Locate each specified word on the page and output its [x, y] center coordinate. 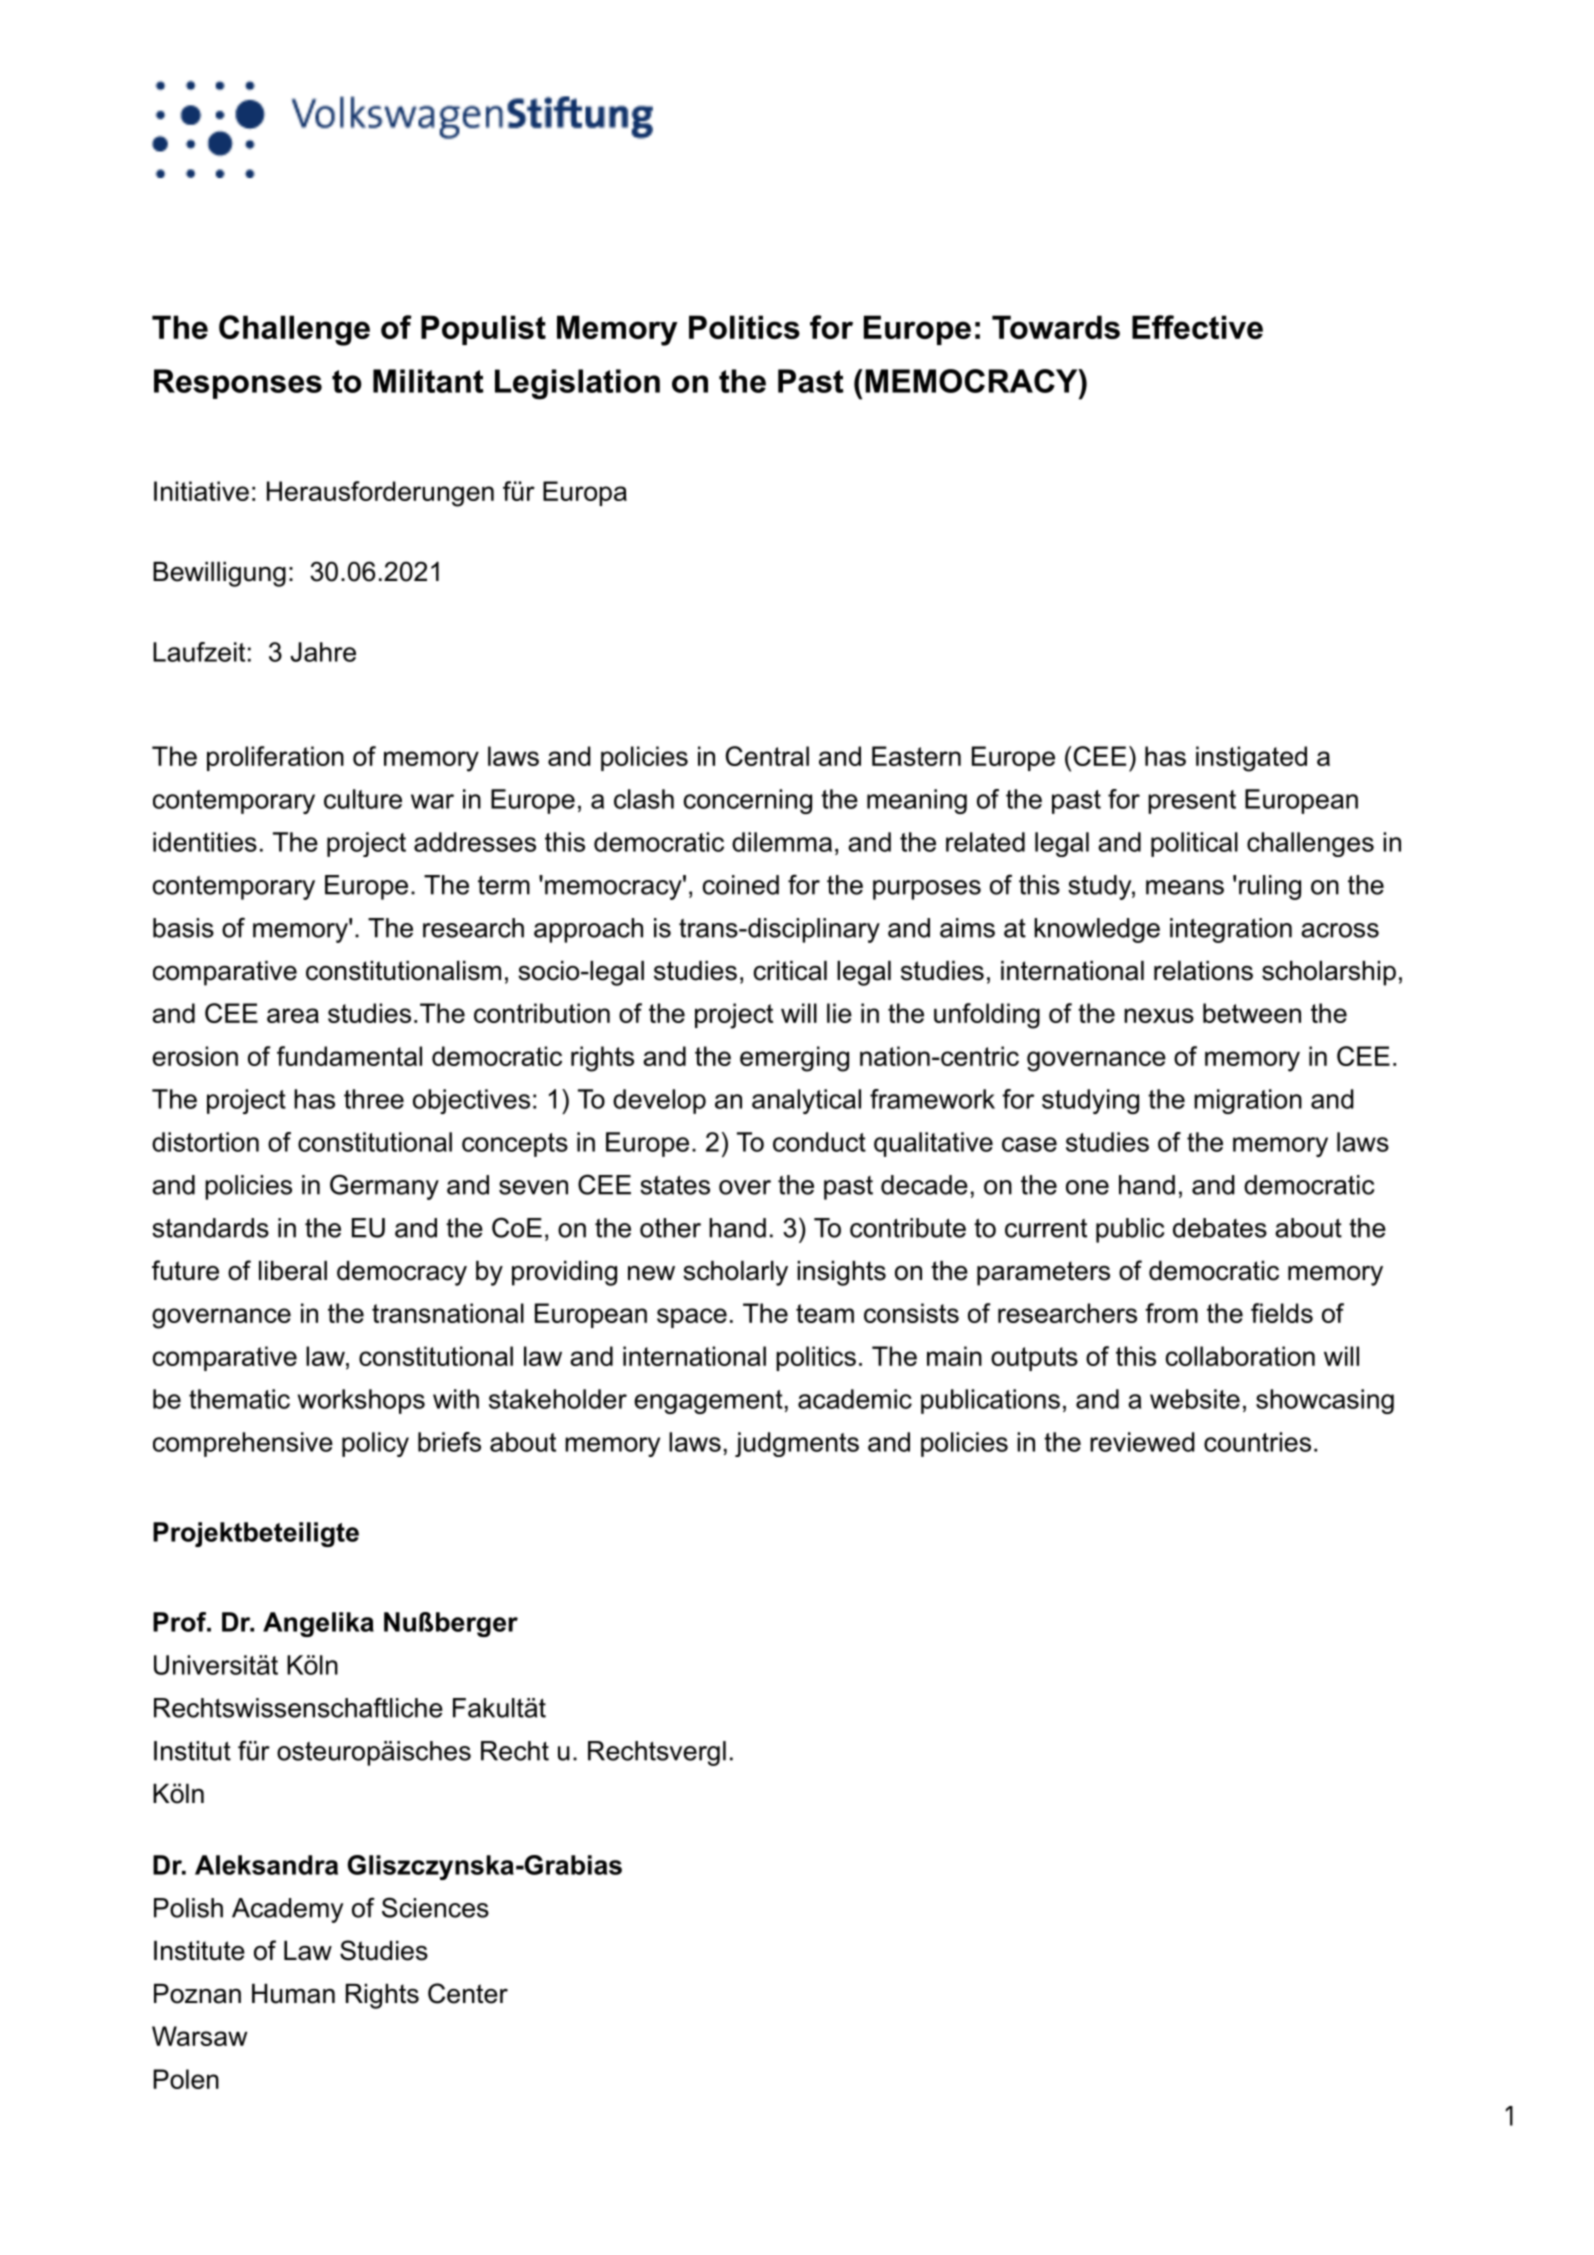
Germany [384, 1187]
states [675, 1185]
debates [1220, 1228]
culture [363, 799]
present [1192, 802]
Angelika [318, 1624]
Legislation [577, 384]
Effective [1197, 327]
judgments [797, 1444]
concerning [748, 801]
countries [1257, 1442]
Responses [238, 384]
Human [293, 1994]
